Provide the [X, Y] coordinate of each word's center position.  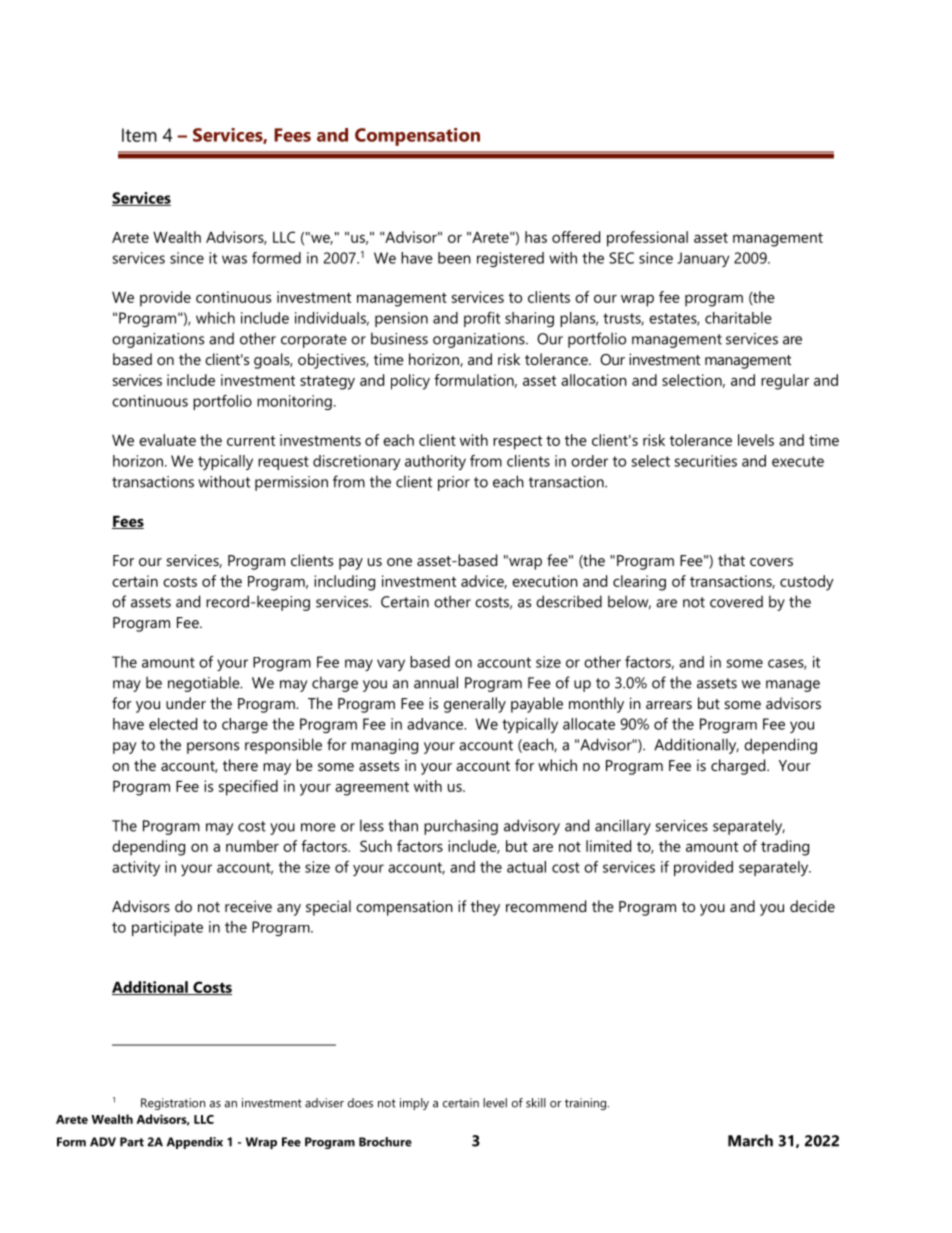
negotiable [205, 684]
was [234, 259]
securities [705, 461]
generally [475, 705]
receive [248, 906]
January [703, 259]
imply [414, 1104]
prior [454, 483]
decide [812, 906]
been [454, 258]
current [251, 441]
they [485, 908]
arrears [669, 705]
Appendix [195, 1143]
